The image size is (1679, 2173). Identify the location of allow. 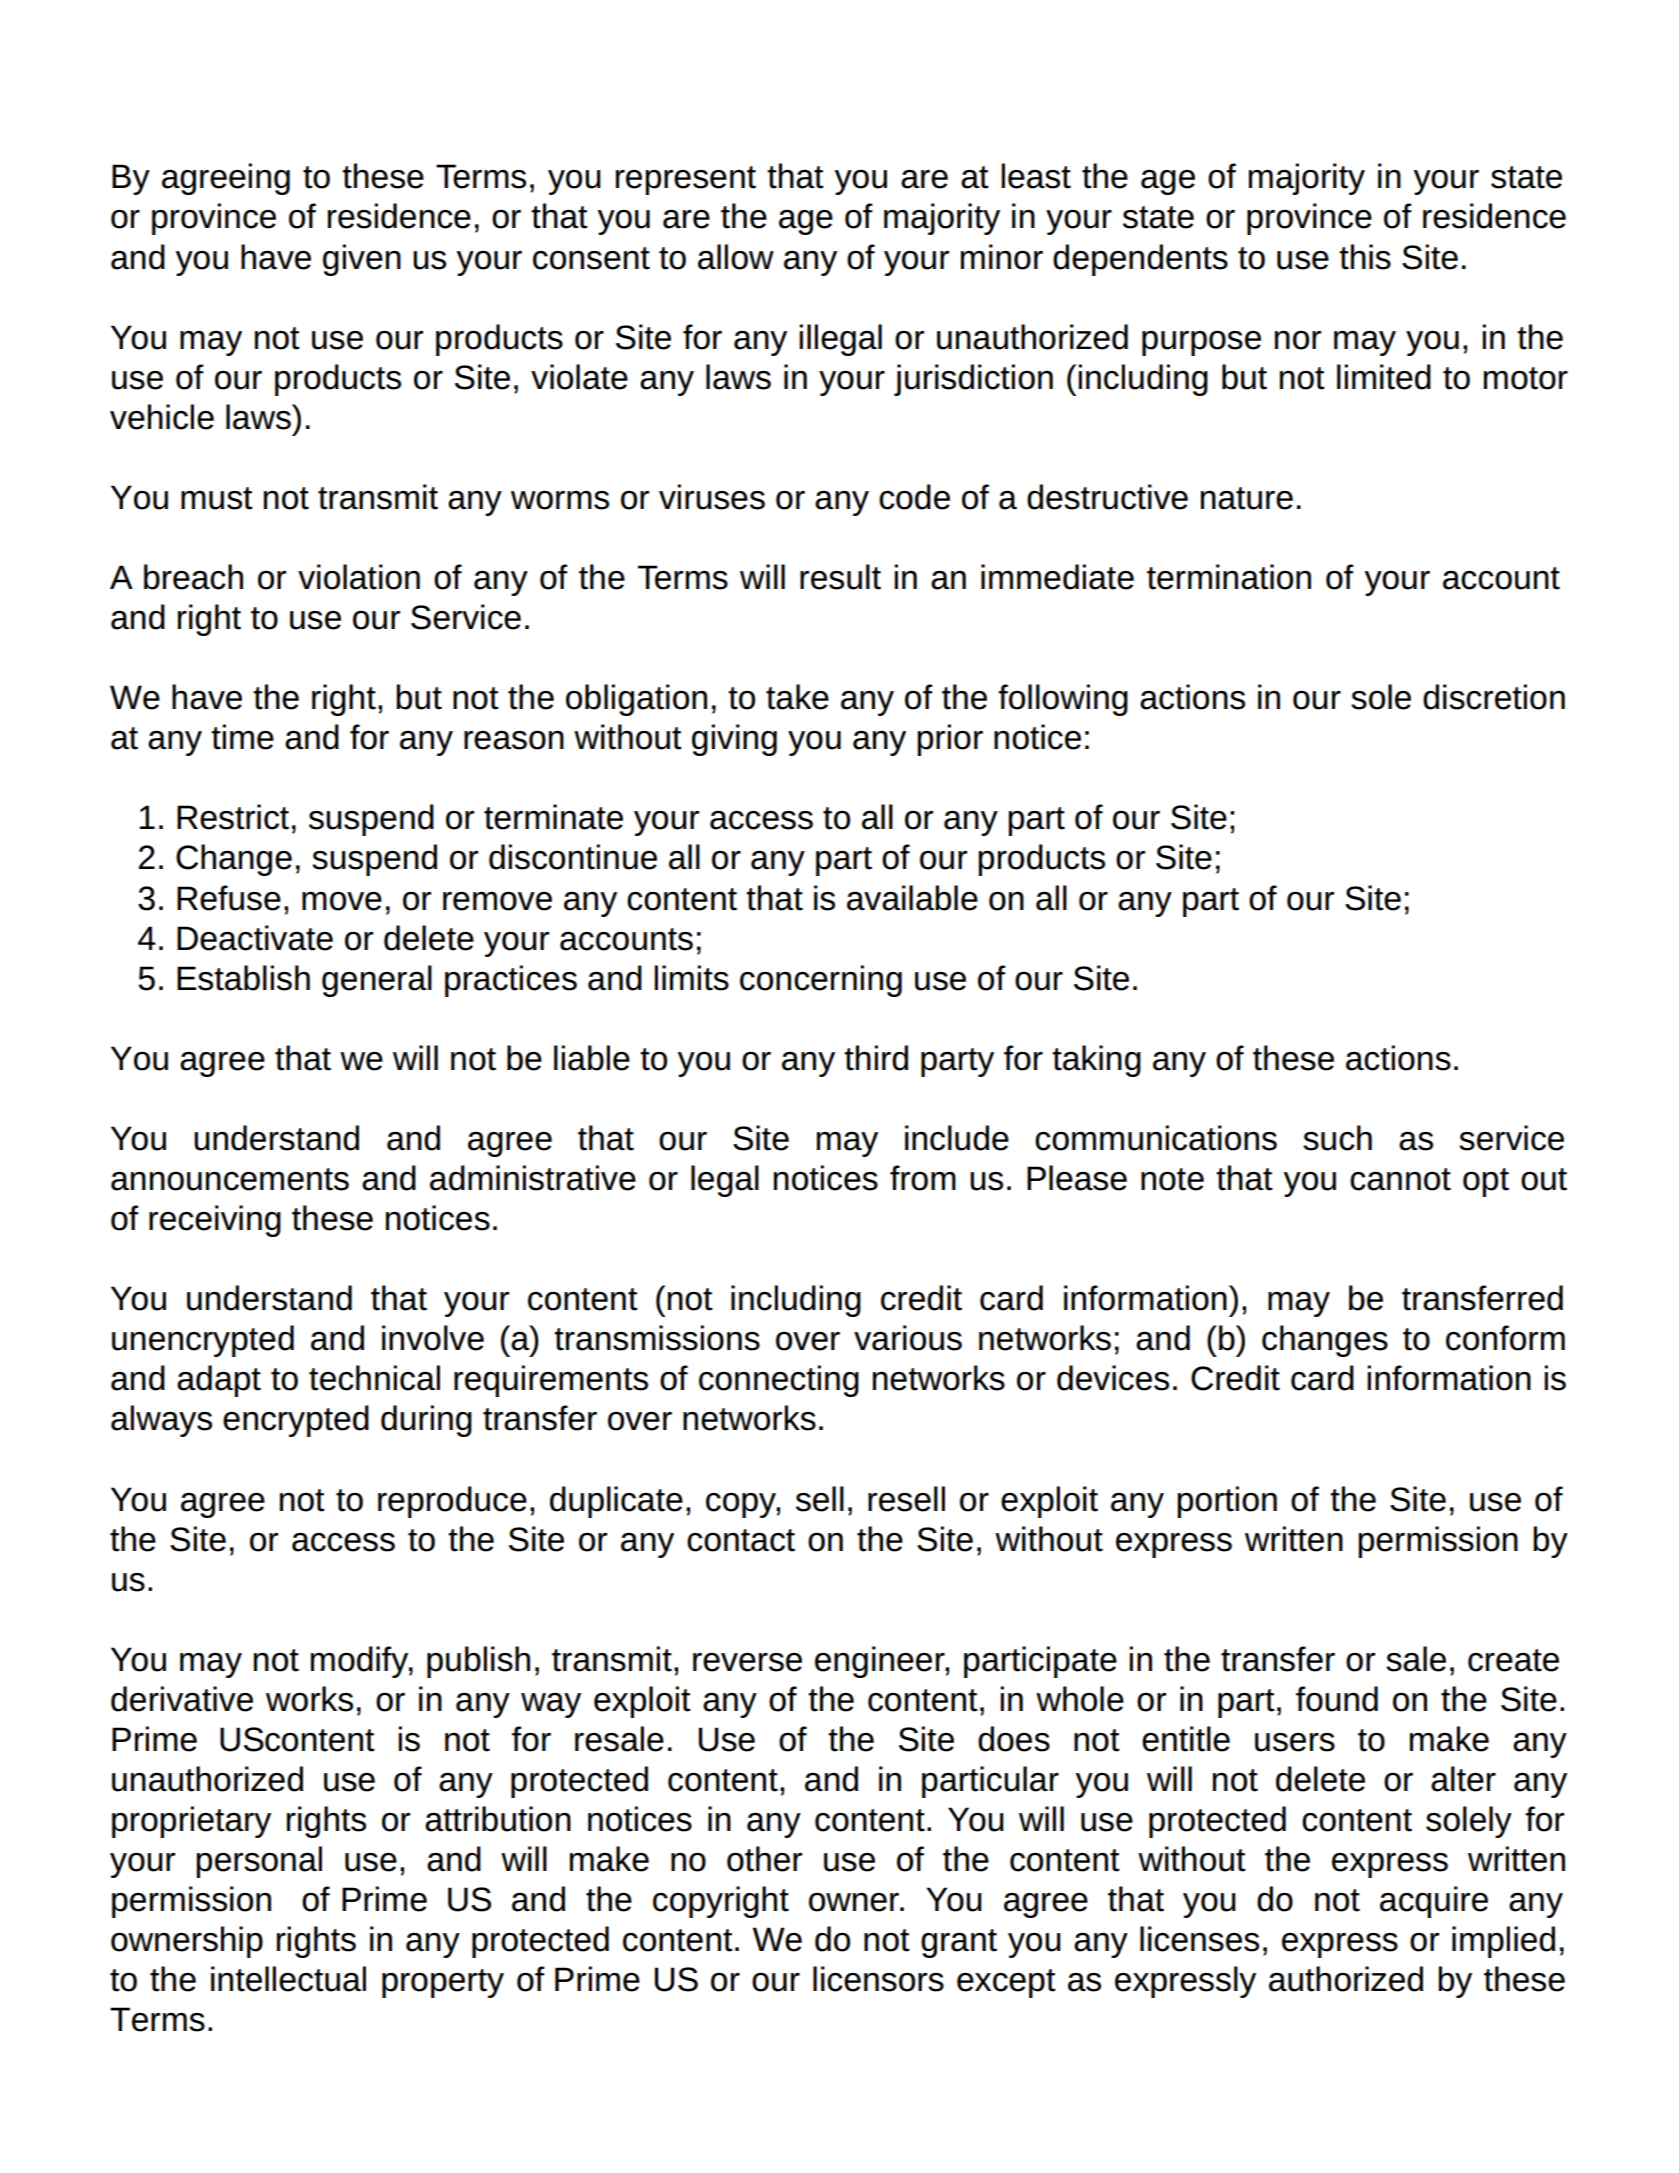
(736, 257).
